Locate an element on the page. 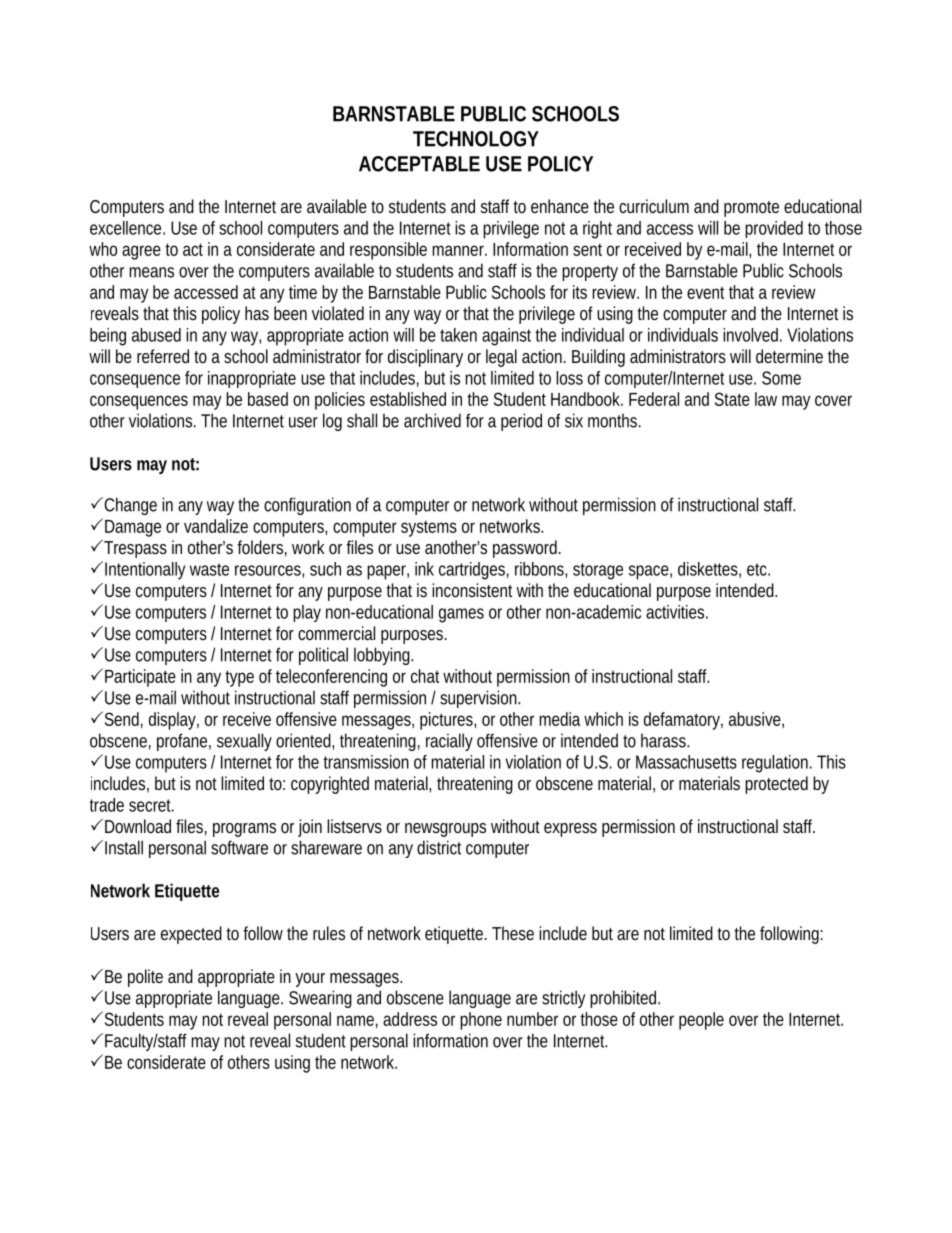 This page has width=952, height=1233. promote is located at coordinates (751, 209).
